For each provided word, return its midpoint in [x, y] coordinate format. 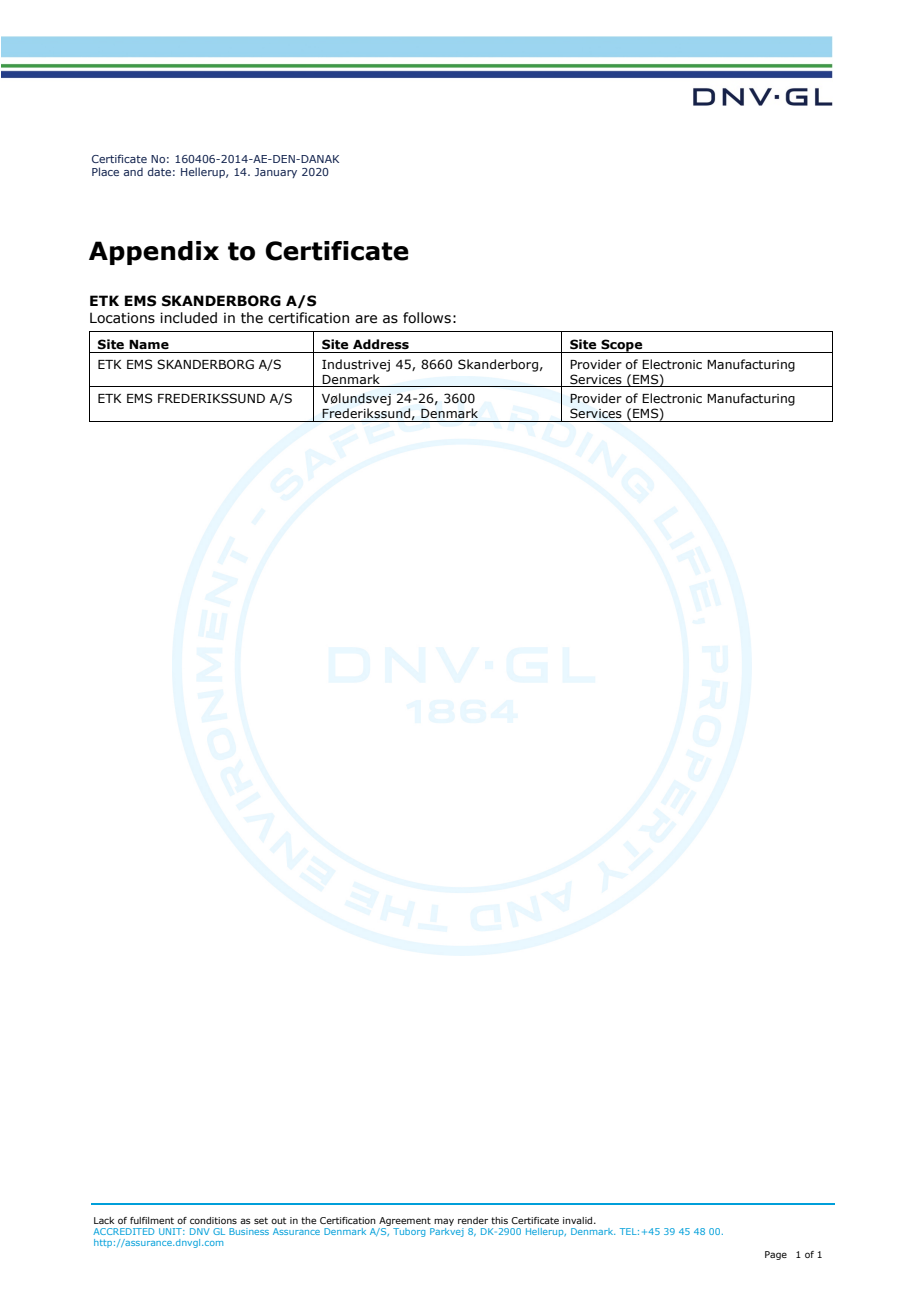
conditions [213, 1220]
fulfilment [152, 1220]
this [499, 1220]
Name [149, 345]
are [366, 319]
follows [427, 318]
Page [776, 1255]
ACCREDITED [123, 1231]
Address [381, 344]
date [159, 171]
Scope [622, 346]
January [276, 173]
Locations [122, 318]
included [188, 318]
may [444, 1222]
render [473, 1220]
